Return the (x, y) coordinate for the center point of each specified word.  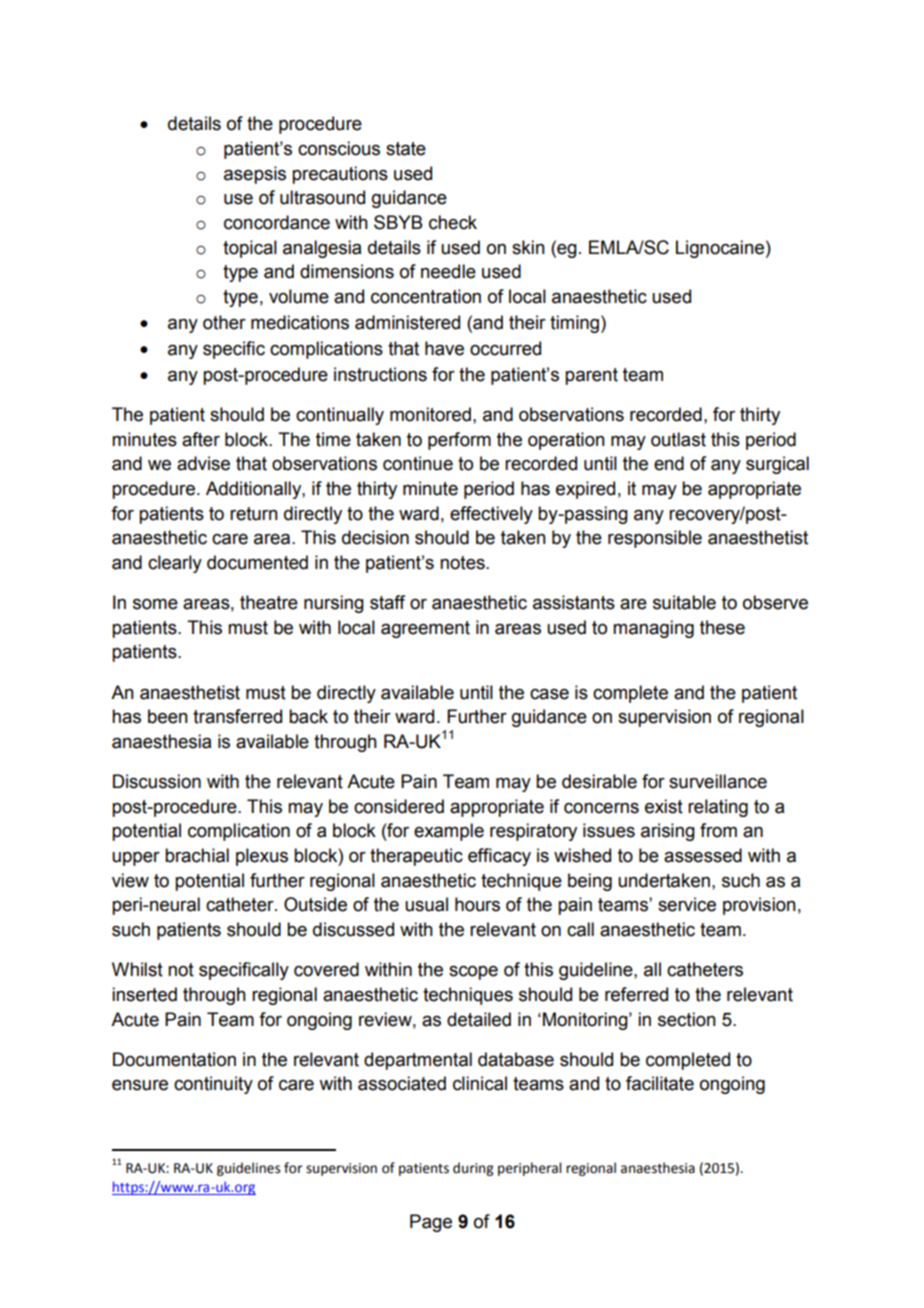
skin (528, 247)
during (473, 1169)
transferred (237, 716)
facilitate (660, 1083)
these (722, 627)
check (453, 222)
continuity (213, 1085)
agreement (425, 629)
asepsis (255, 175)
